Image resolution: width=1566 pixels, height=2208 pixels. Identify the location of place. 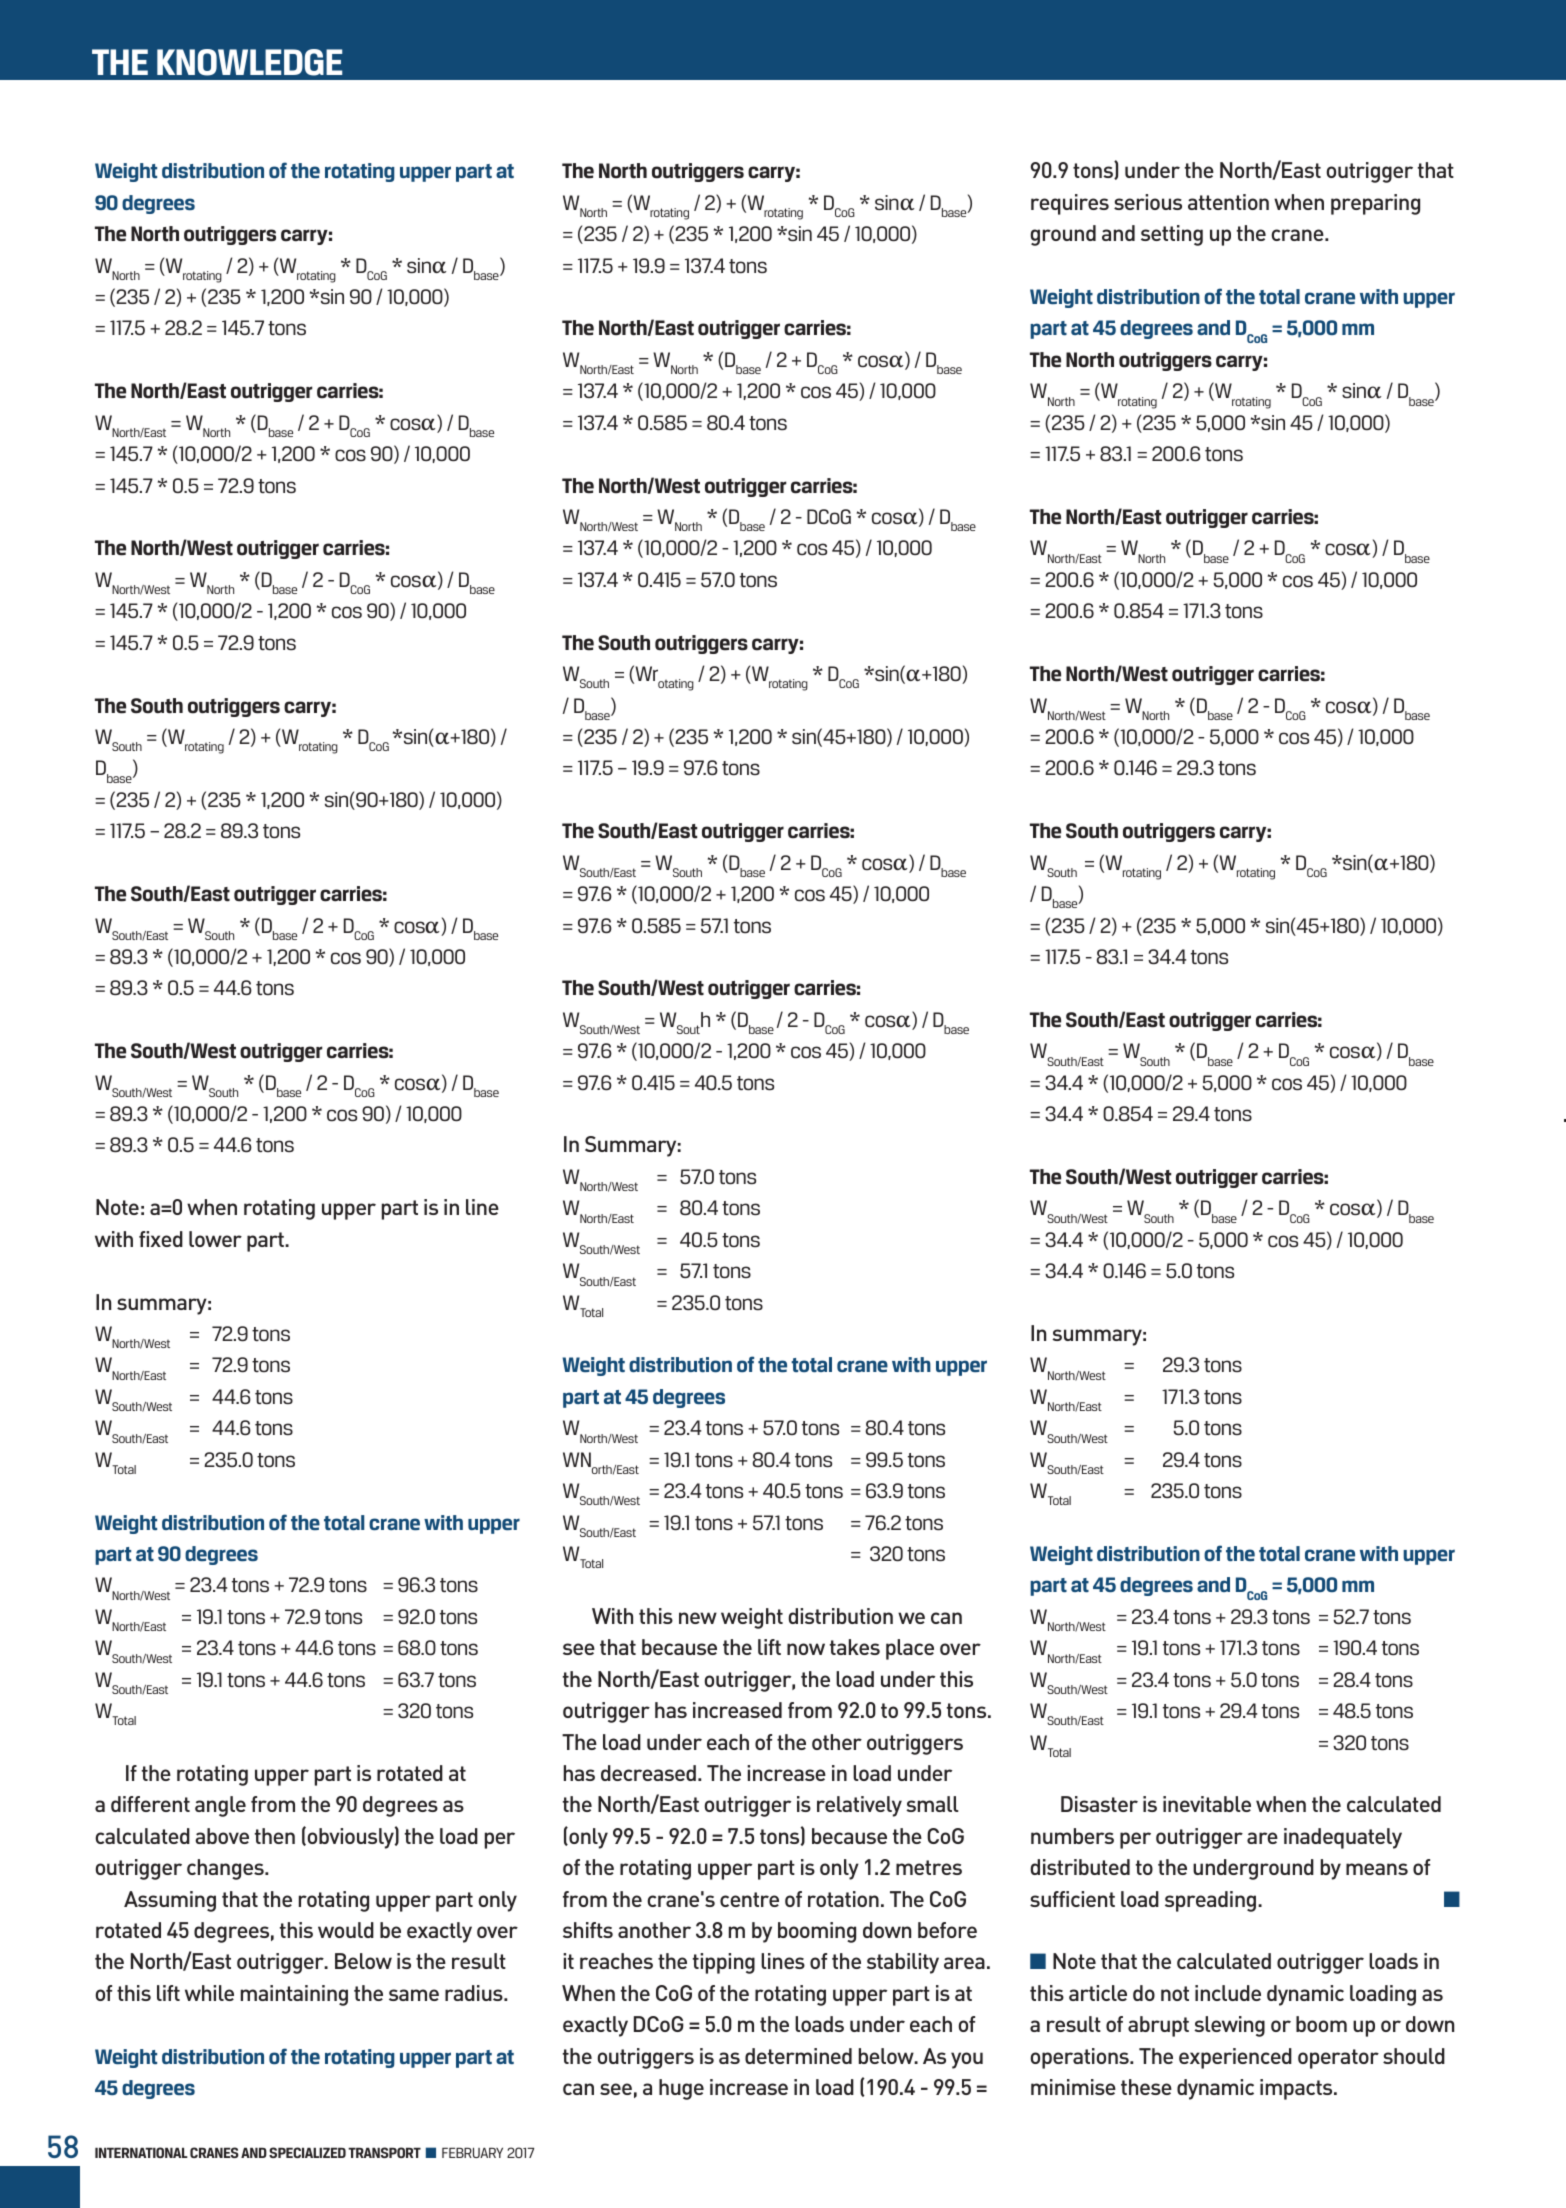
(910, 1649).
